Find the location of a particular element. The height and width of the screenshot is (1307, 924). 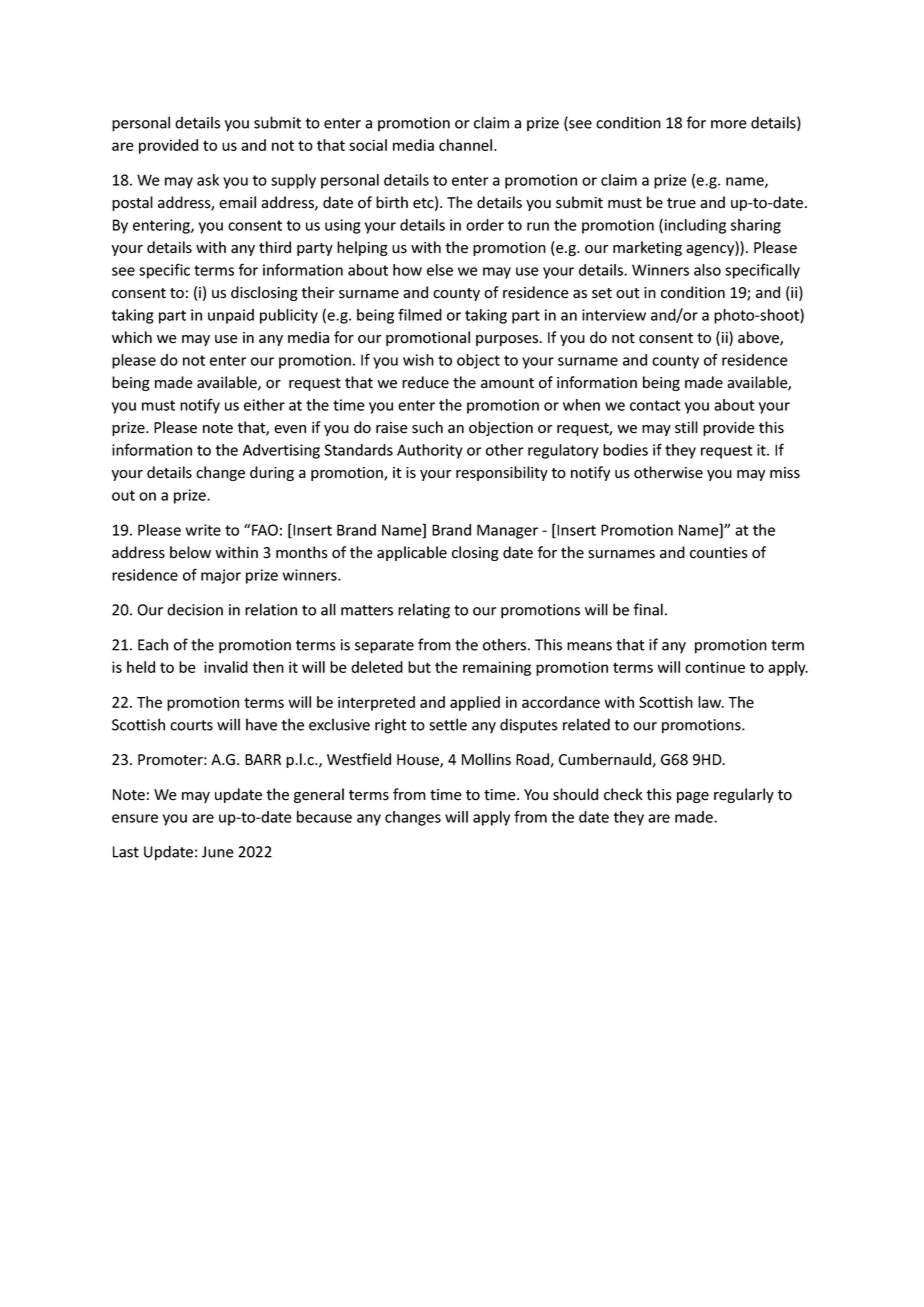

channel is located at coordinates (467, 145).
